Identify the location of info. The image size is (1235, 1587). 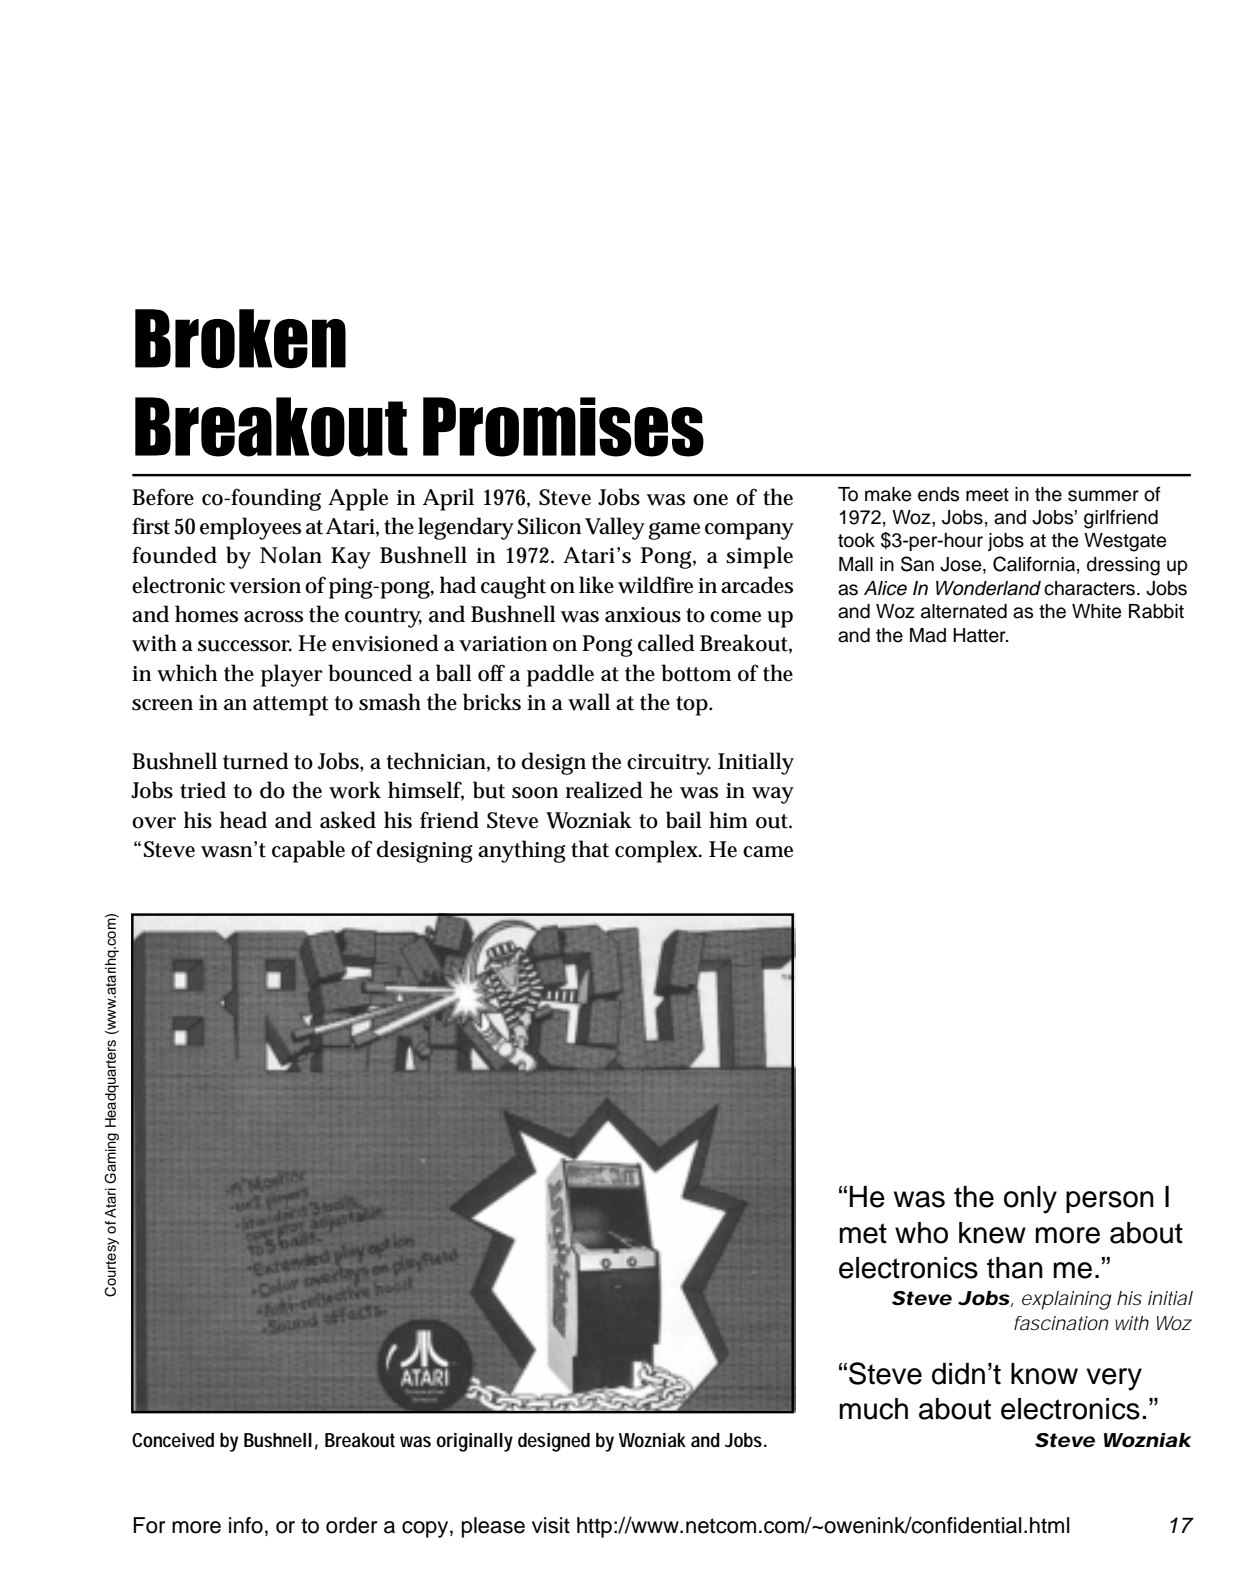
(246, 1525).
